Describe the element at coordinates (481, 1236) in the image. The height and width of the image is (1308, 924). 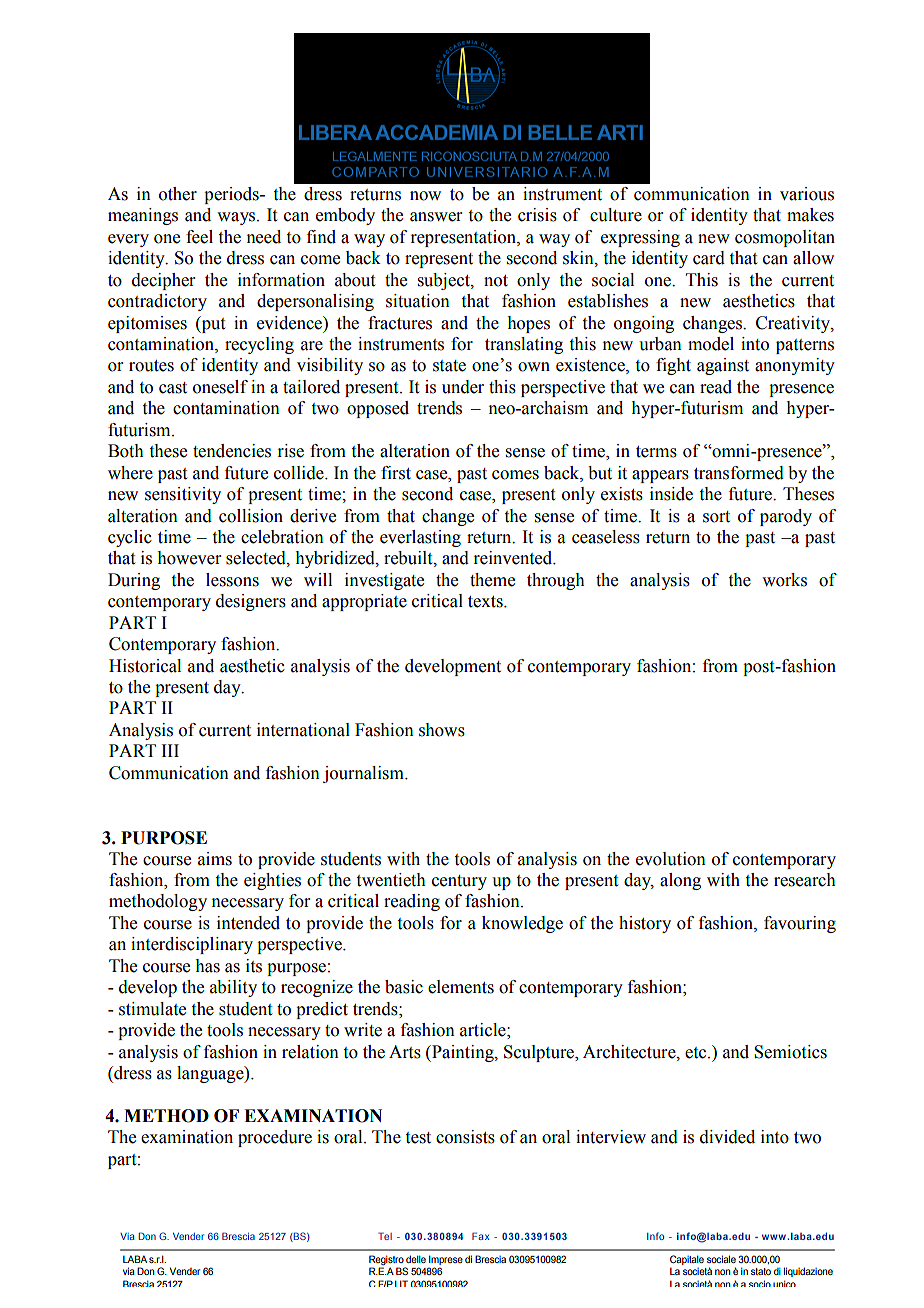
I see `Fax` at that location.
